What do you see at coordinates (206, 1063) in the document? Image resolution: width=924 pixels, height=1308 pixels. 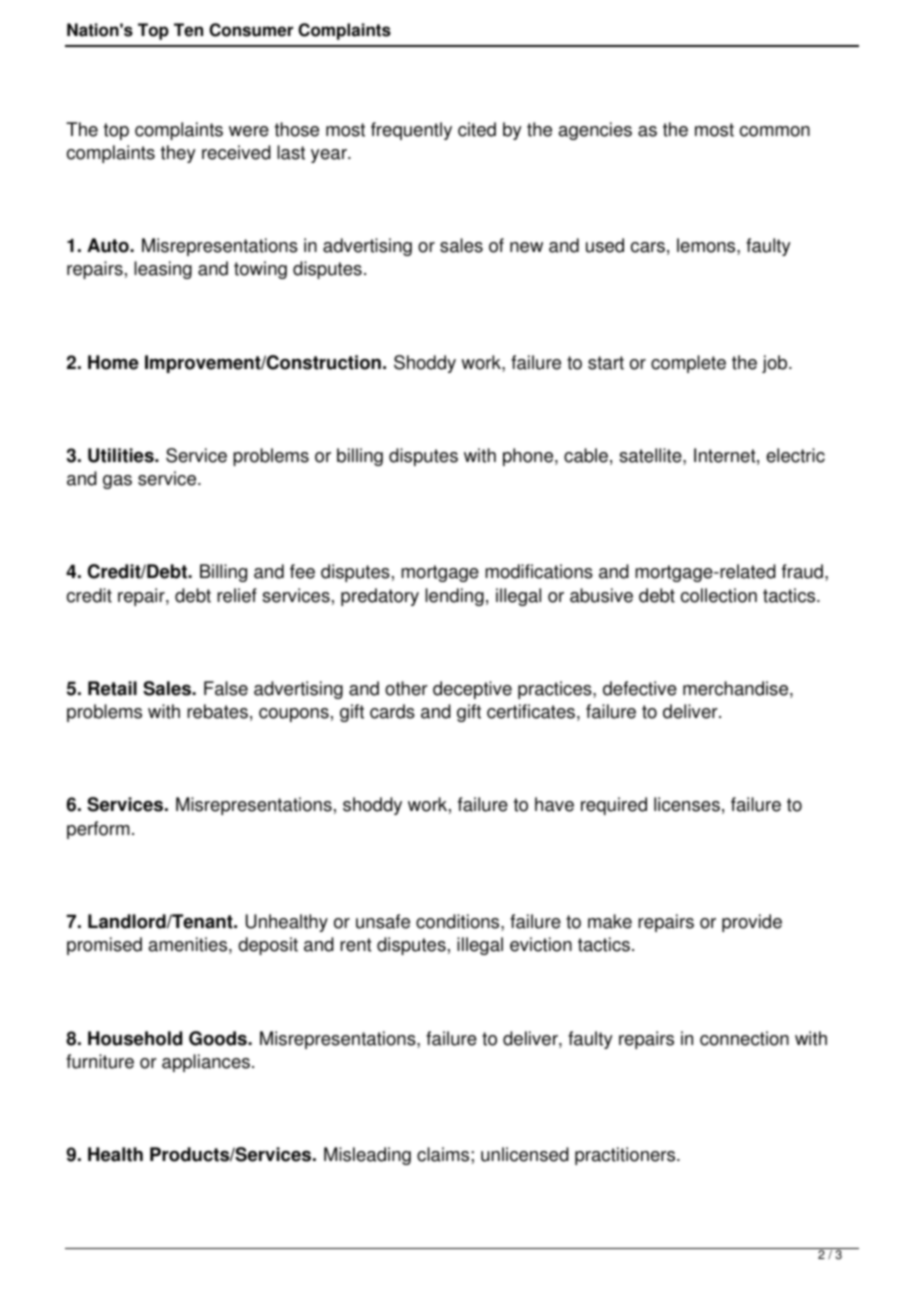 I see `appliances` at bounding box center [206, 1063].
